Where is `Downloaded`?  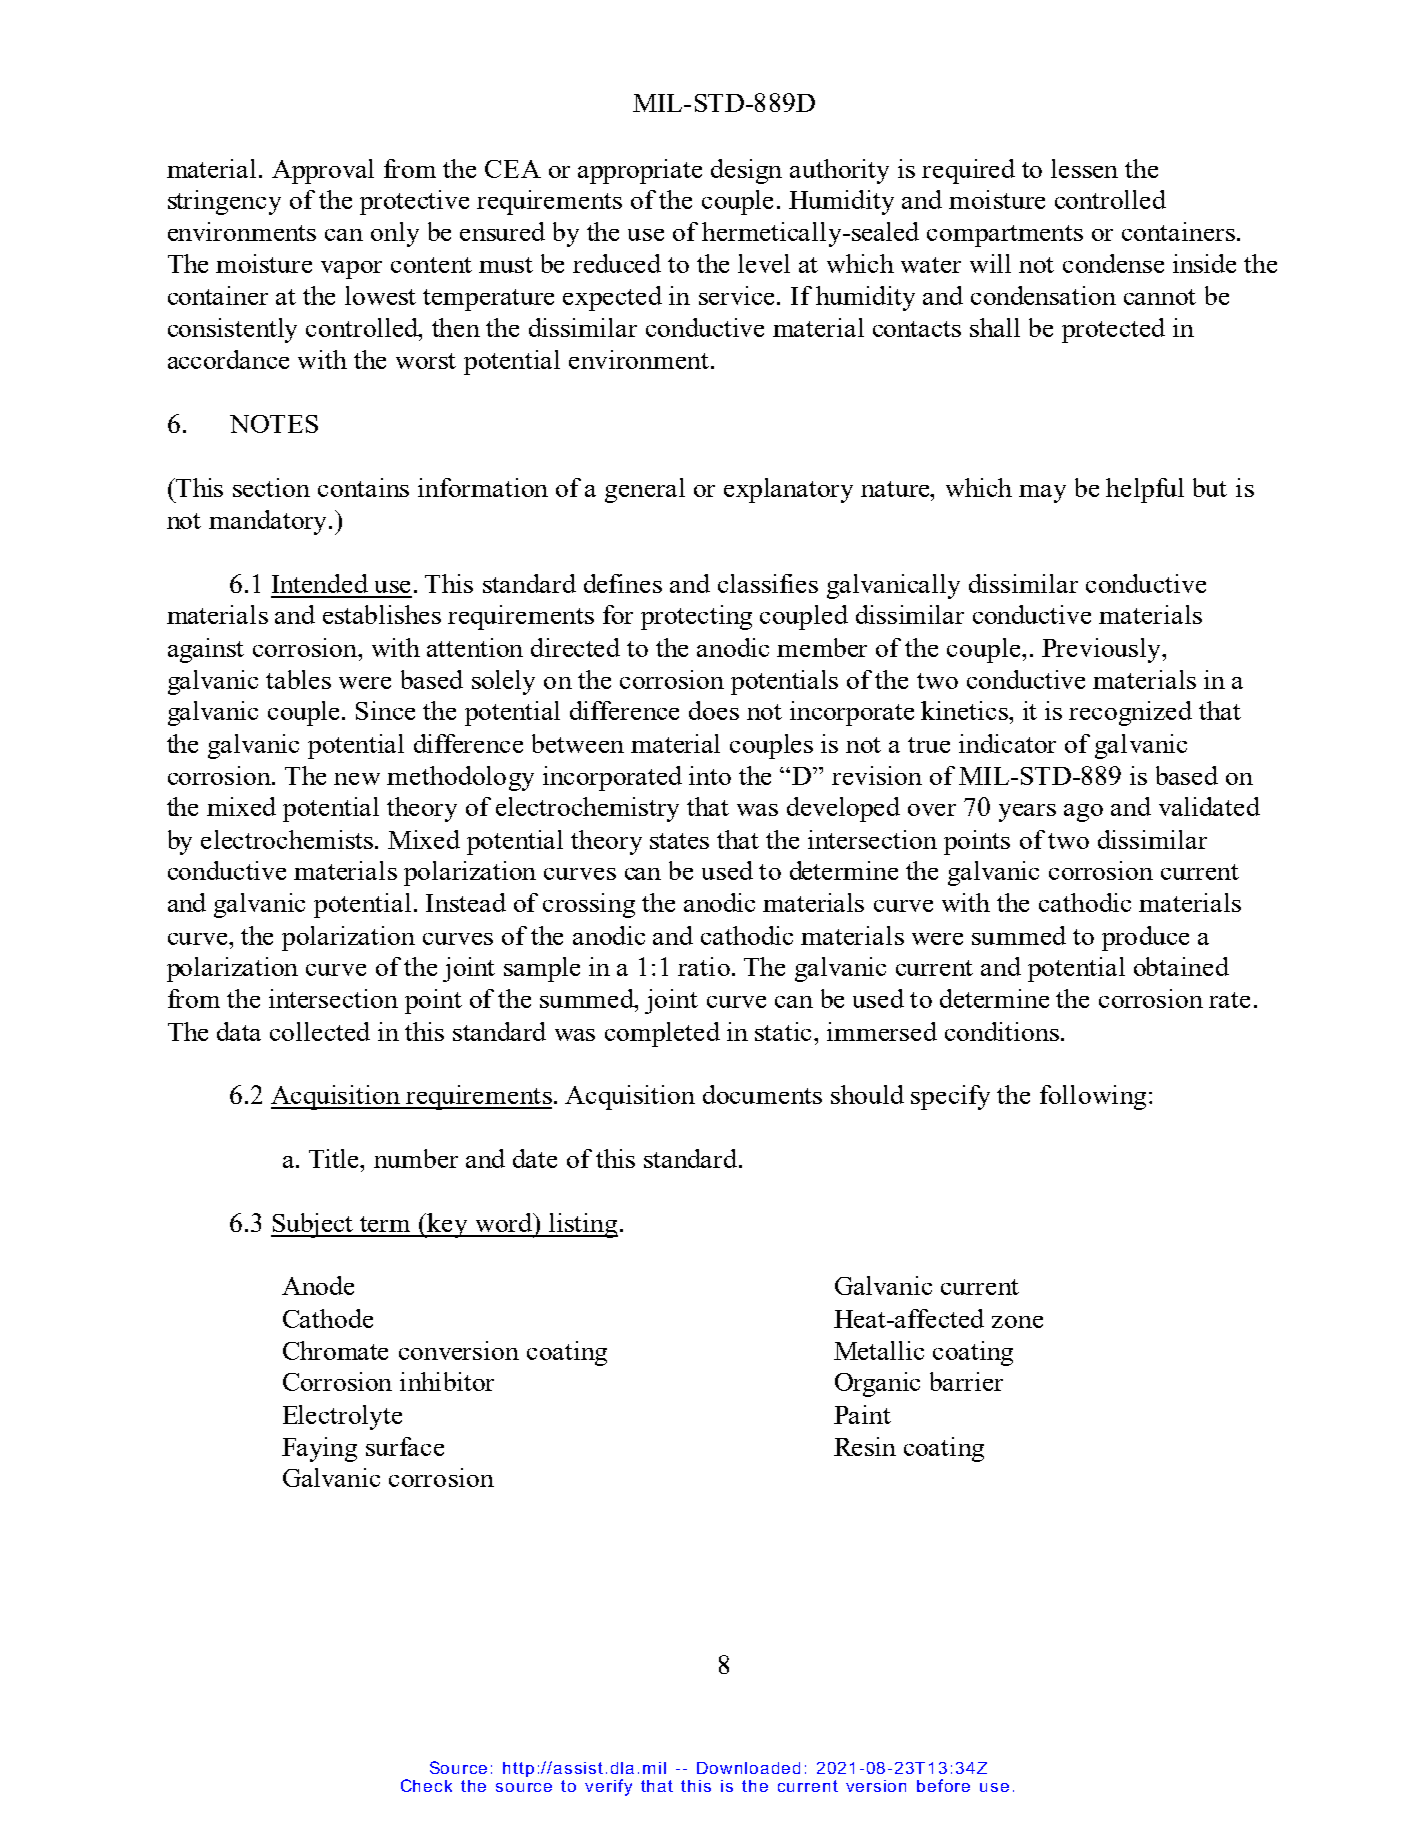 Downloaded is located at coordinates (748, 1768).
